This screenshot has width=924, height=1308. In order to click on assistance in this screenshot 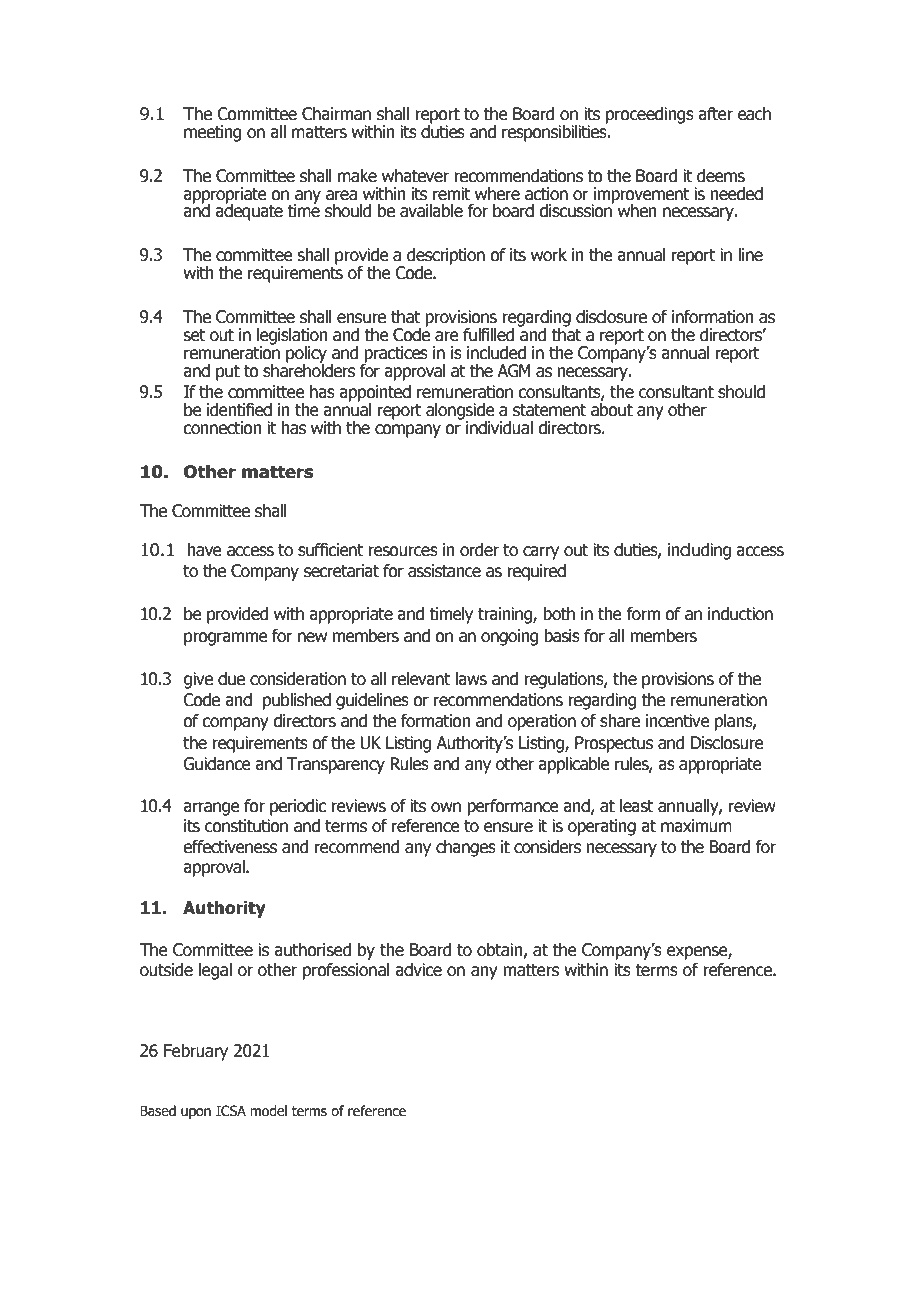, I will do `click(444, 571)`.
